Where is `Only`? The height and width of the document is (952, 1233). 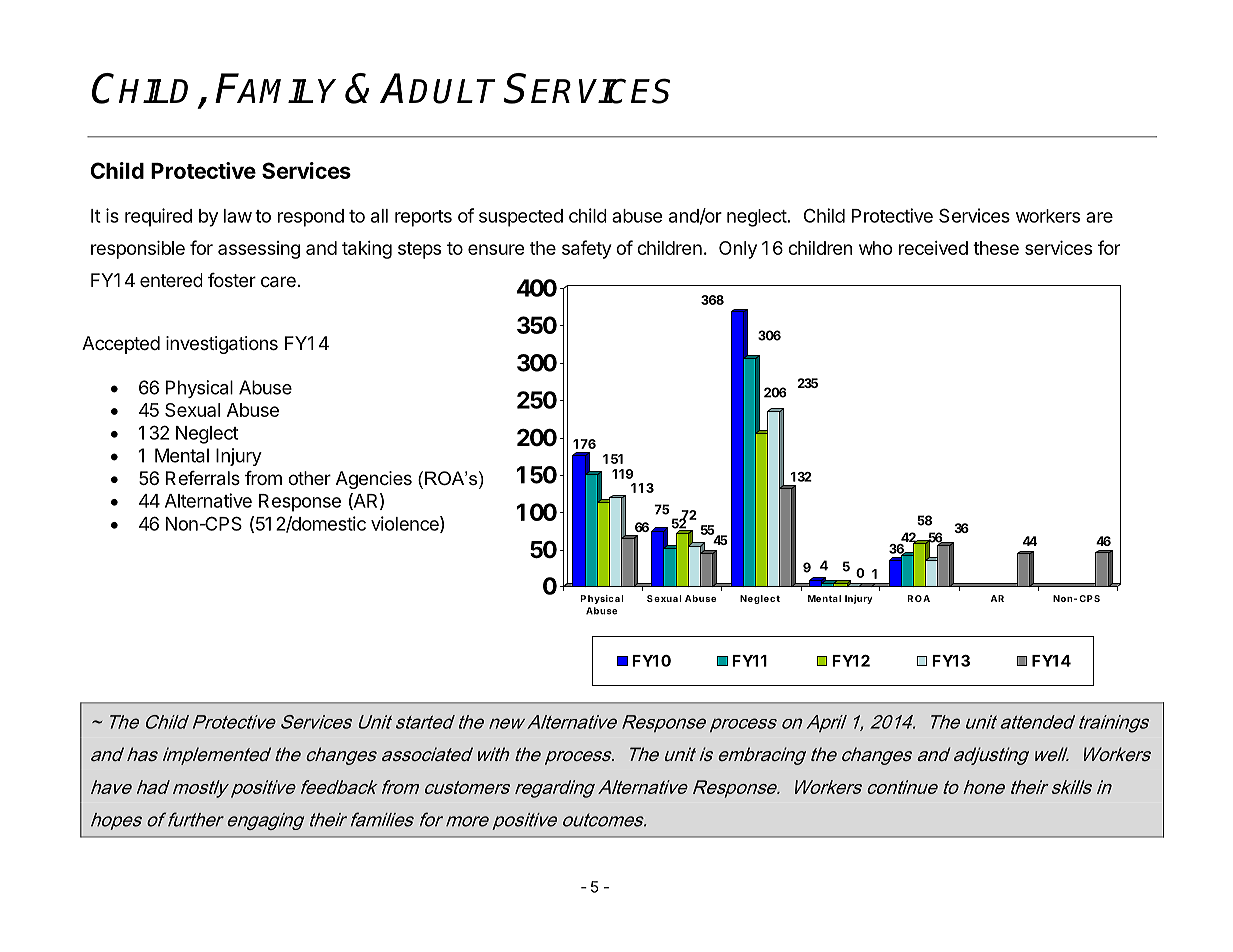
Only is located at coordinates (738, 250).
